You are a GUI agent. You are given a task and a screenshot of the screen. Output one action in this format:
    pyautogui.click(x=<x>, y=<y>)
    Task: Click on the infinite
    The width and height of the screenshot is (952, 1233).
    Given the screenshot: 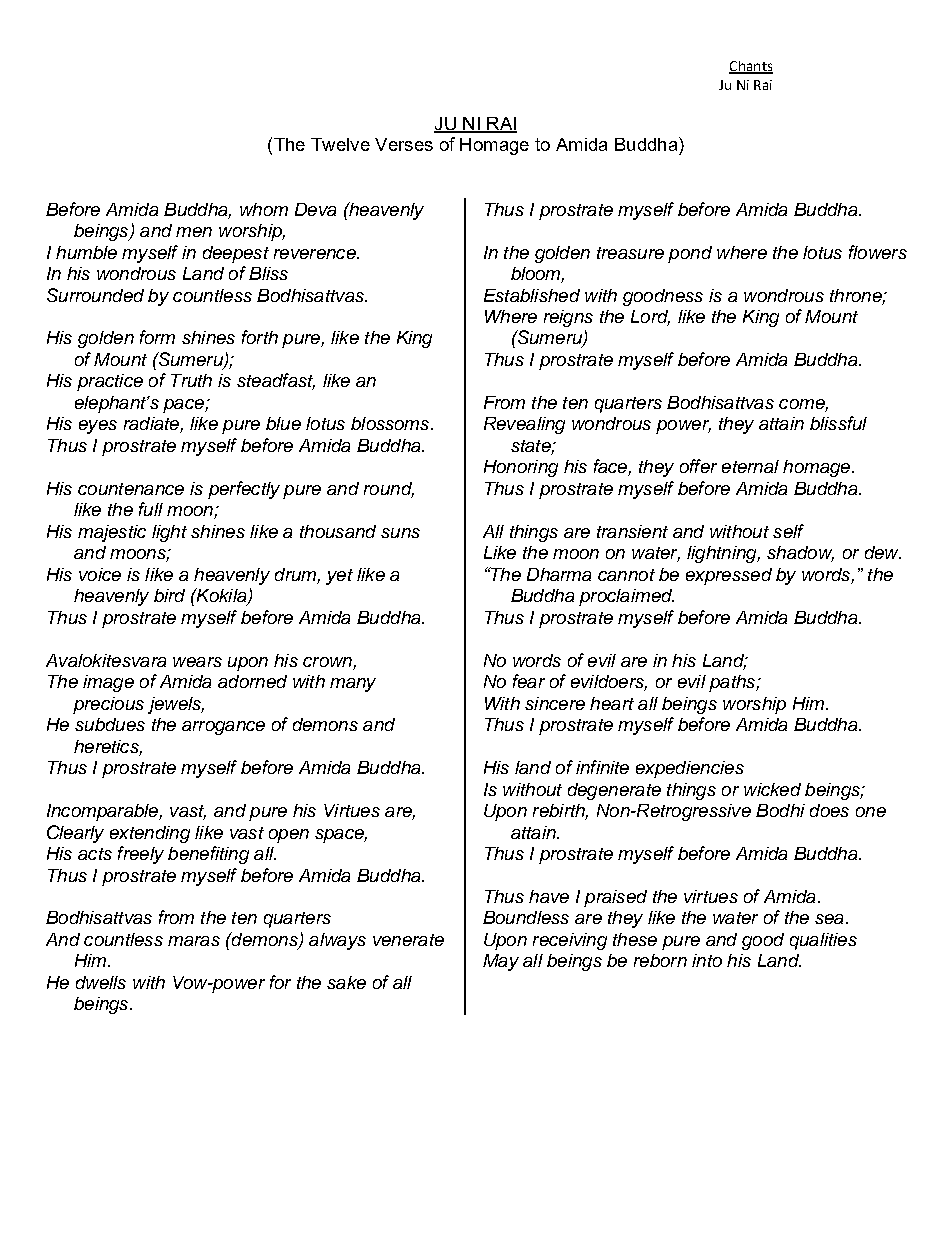 What is the action you would take?
    pyautogui.click(x=602, y=767)
